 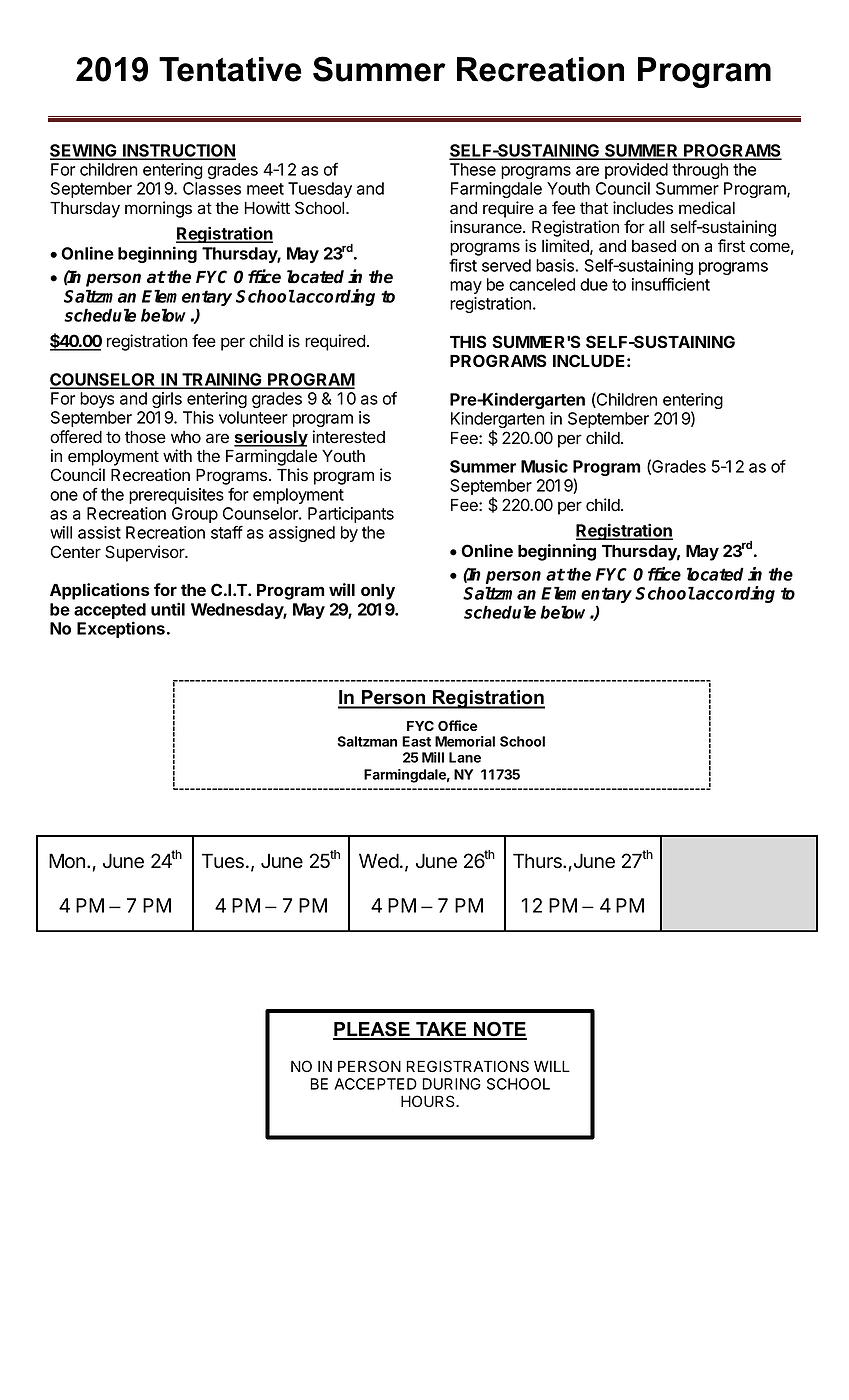 What do you see at coordinates (378, 592) in the image?
I see `only` at bounding box center [378, 592].
